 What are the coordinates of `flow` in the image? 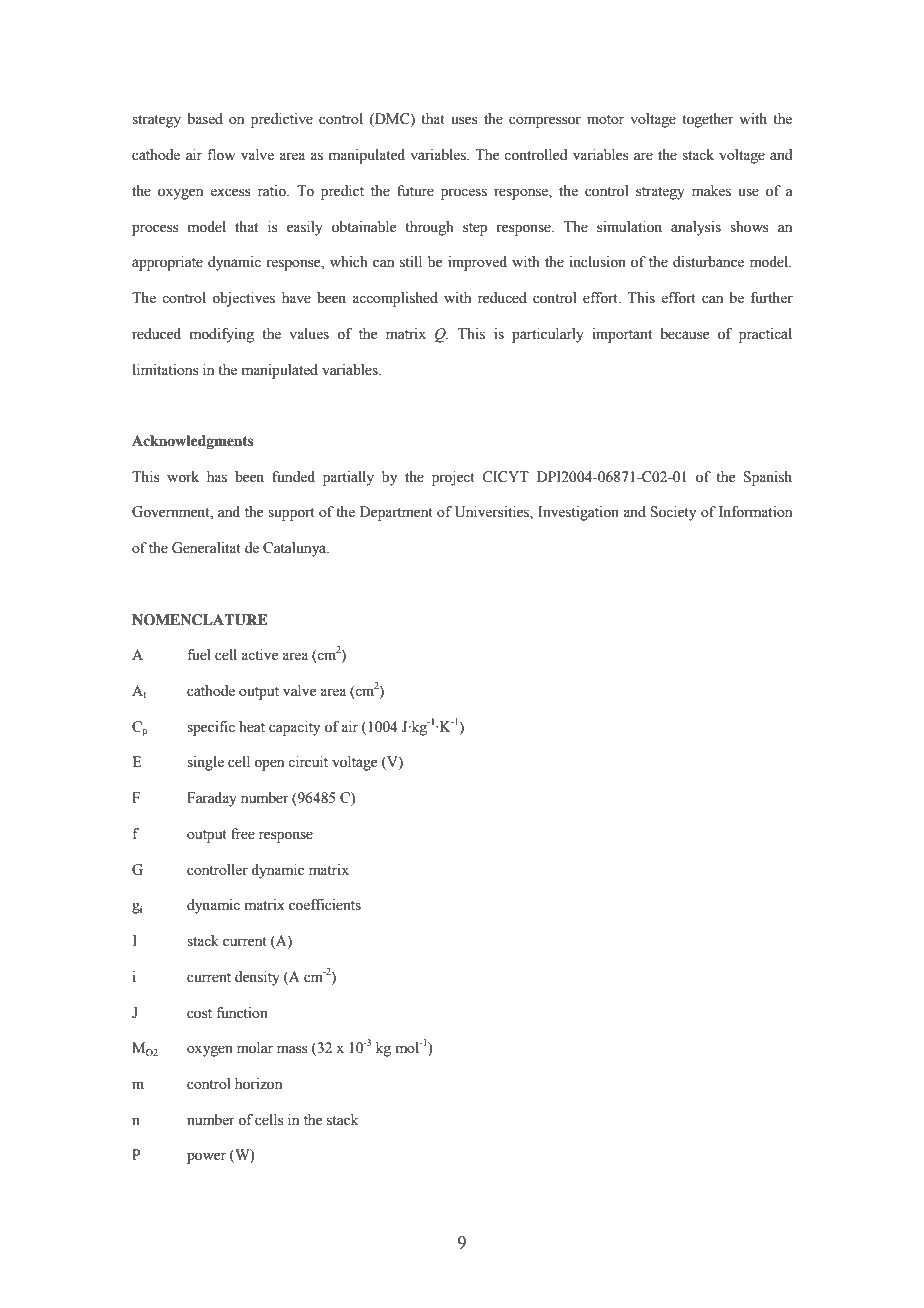 It's located at (221, 155).
